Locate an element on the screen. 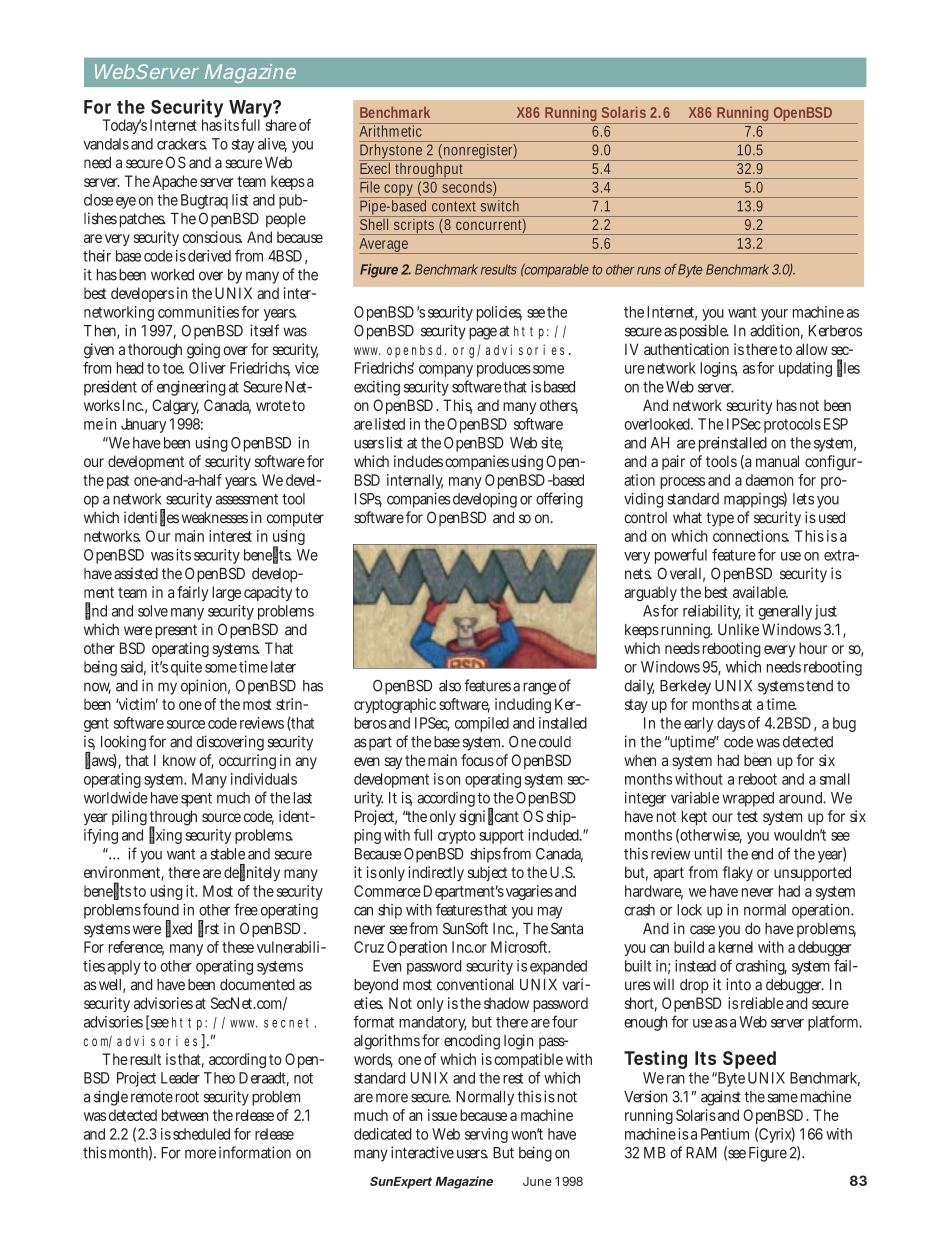 Image resolution: width=952 pixels, height=1233 pixels. offering is located at coordinates (559, 500).
